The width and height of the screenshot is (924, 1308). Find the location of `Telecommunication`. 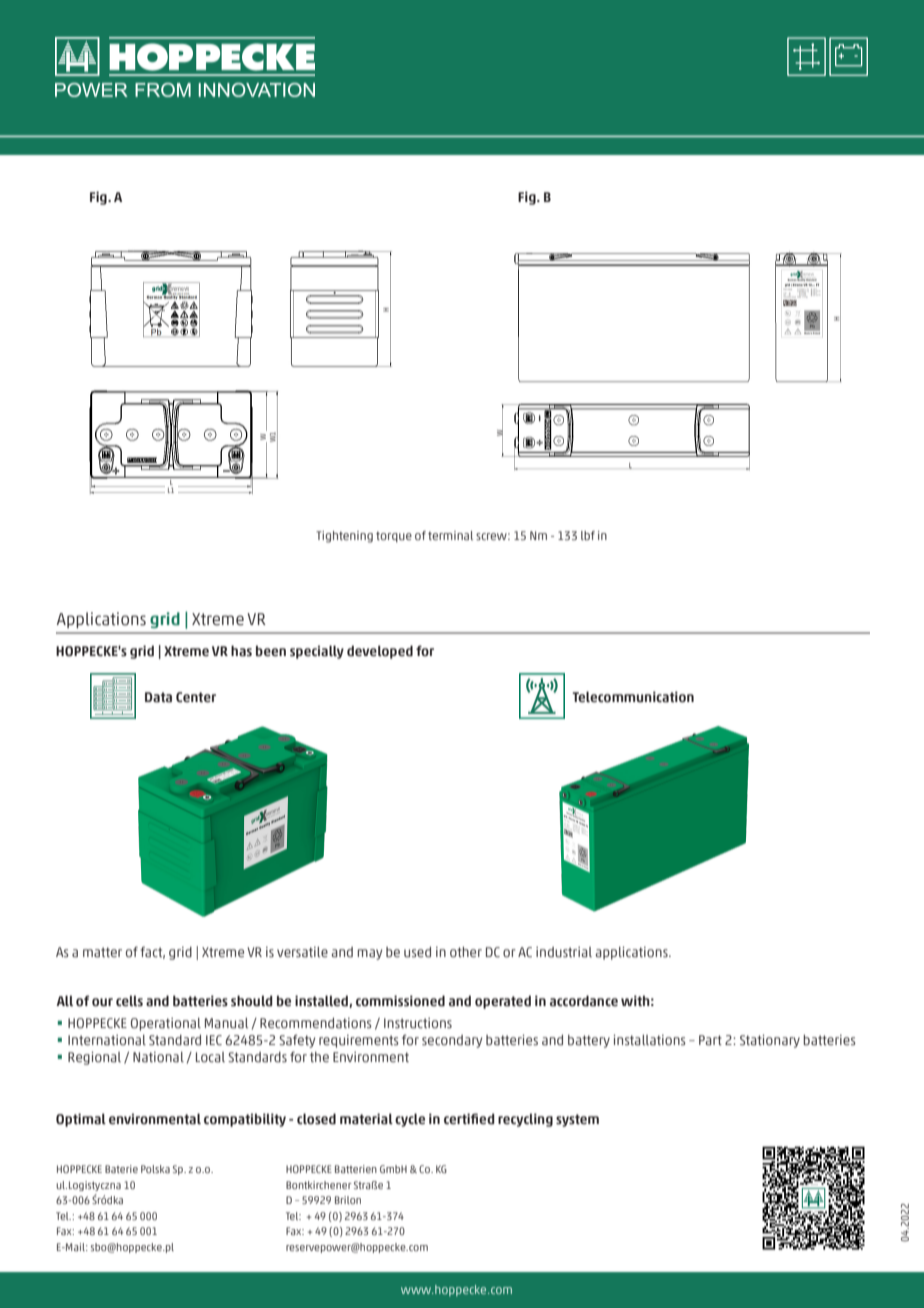

Telecommunication is located at coordinates (633, 697).
